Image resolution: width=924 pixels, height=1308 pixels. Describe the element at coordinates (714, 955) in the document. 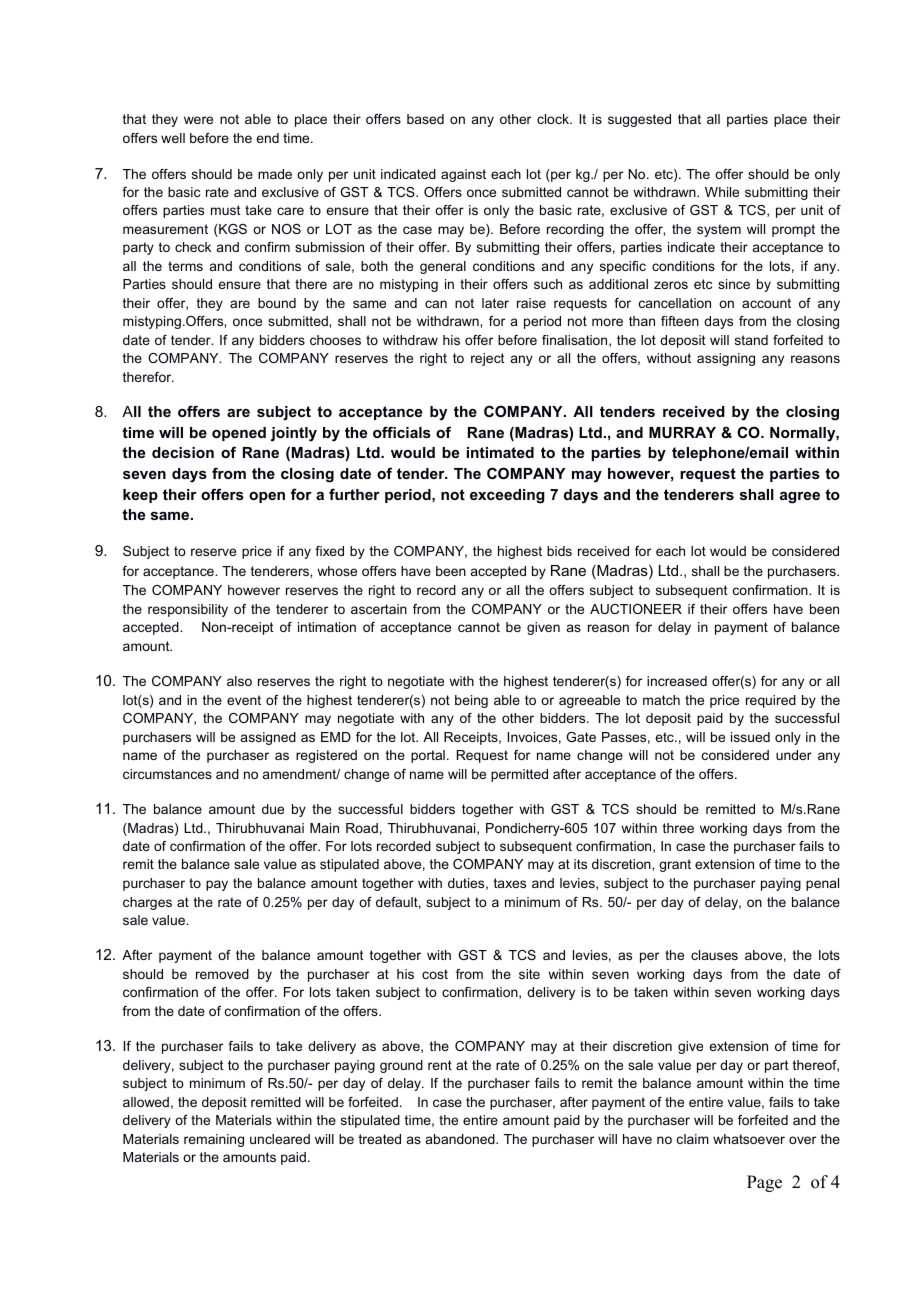

I see `clauses` at that location.
